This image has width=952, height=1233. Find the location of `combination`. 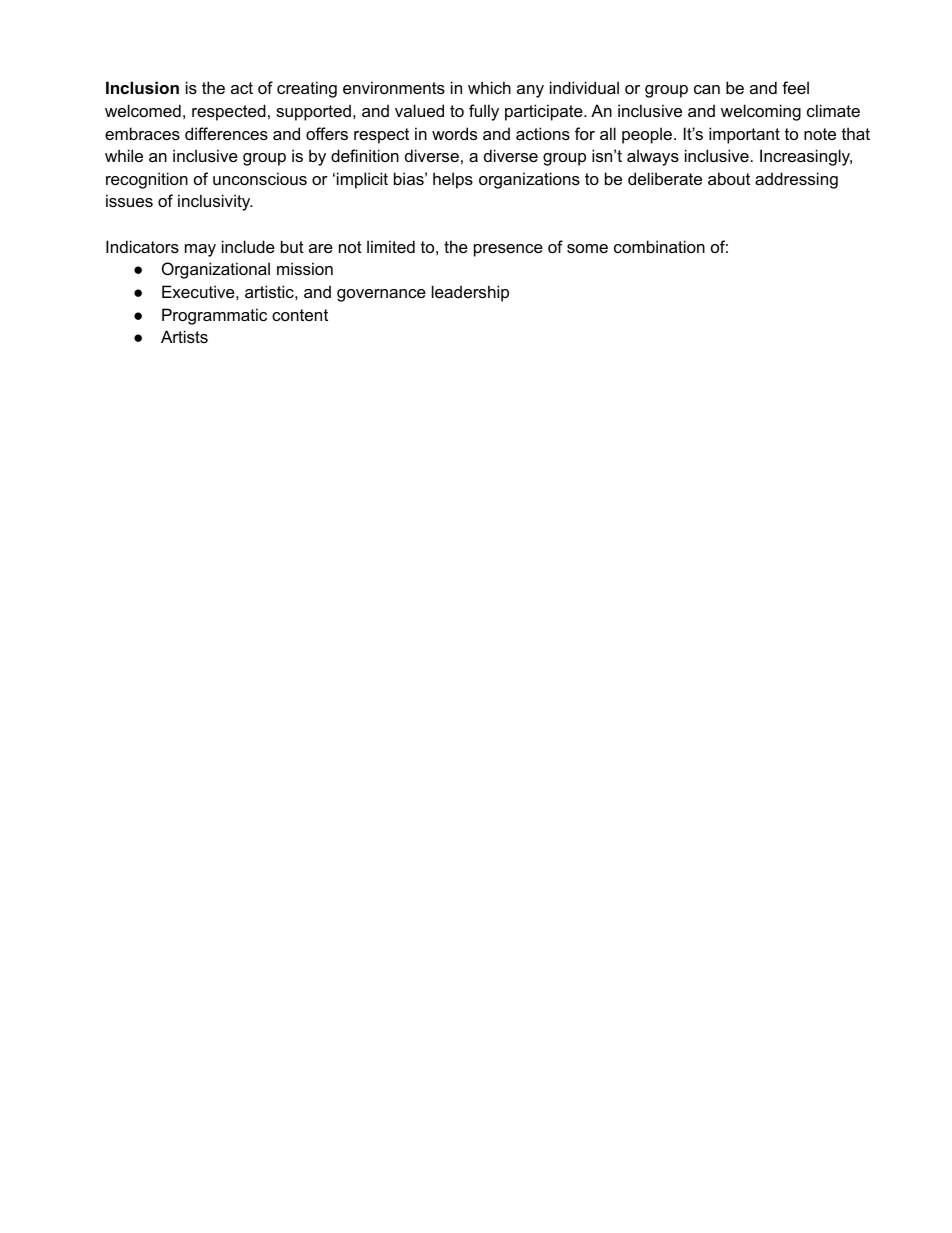

combination is located at coordinates (659, 246).
